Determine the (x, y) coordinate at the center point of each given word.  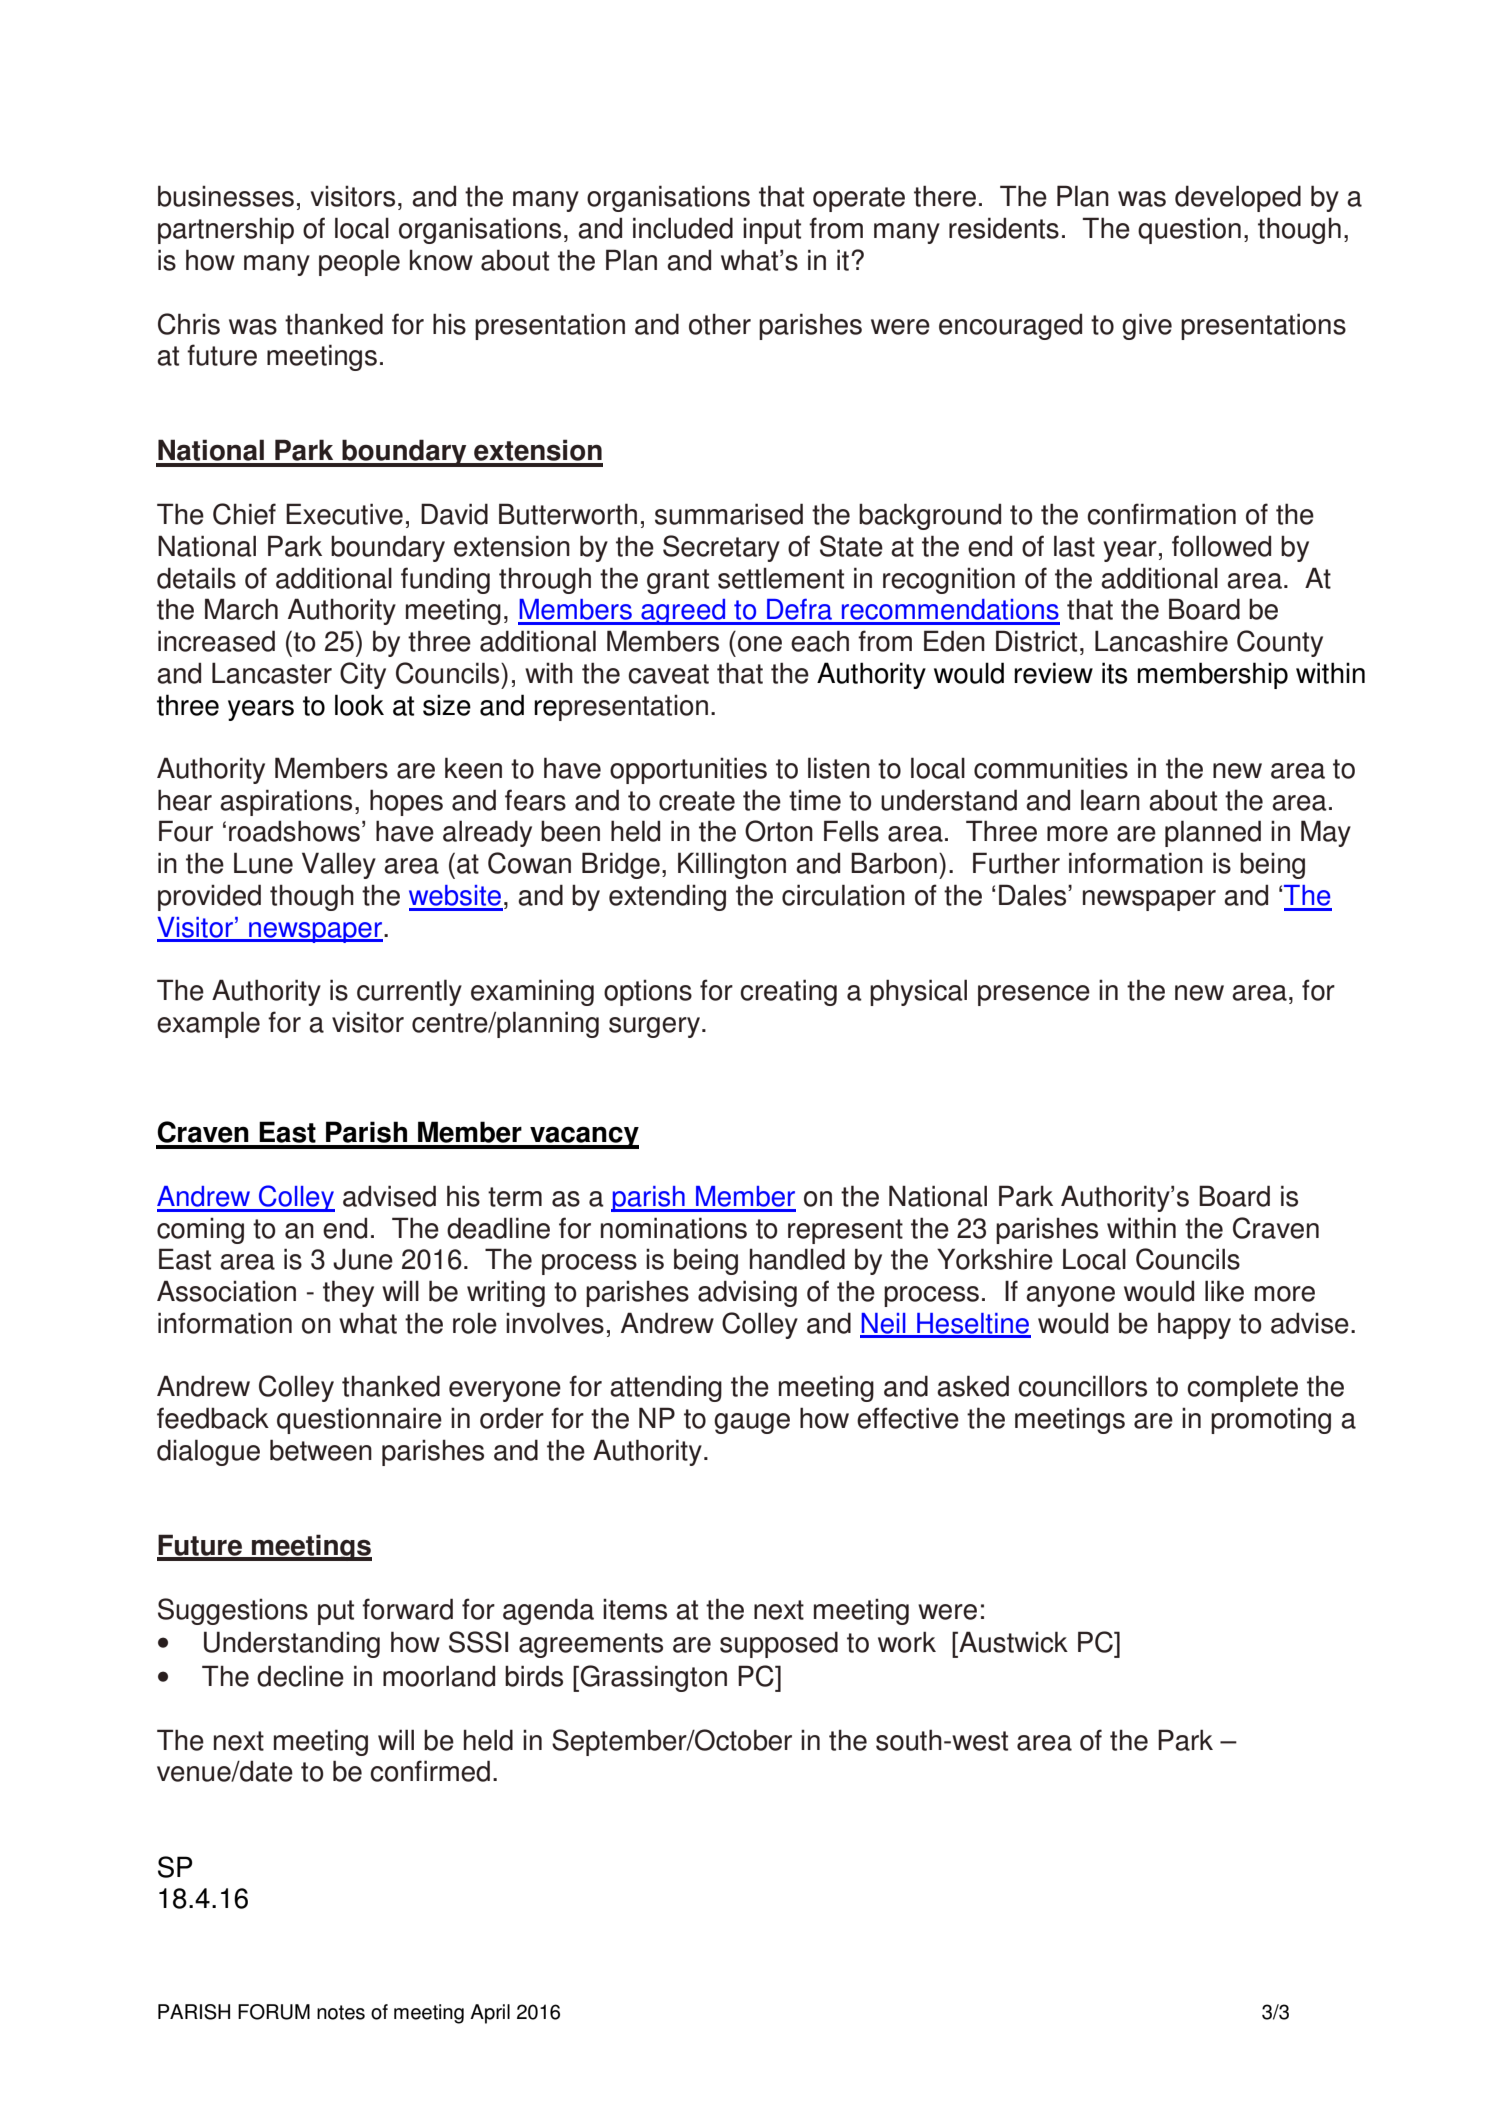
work (907, 1642)
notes (341, 2012)
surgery (654, 1027)
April (490, 2014)
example (208, 1024)
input (772, 230)
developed (1238, 198)
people (359, 262)
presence (1034, 995)
